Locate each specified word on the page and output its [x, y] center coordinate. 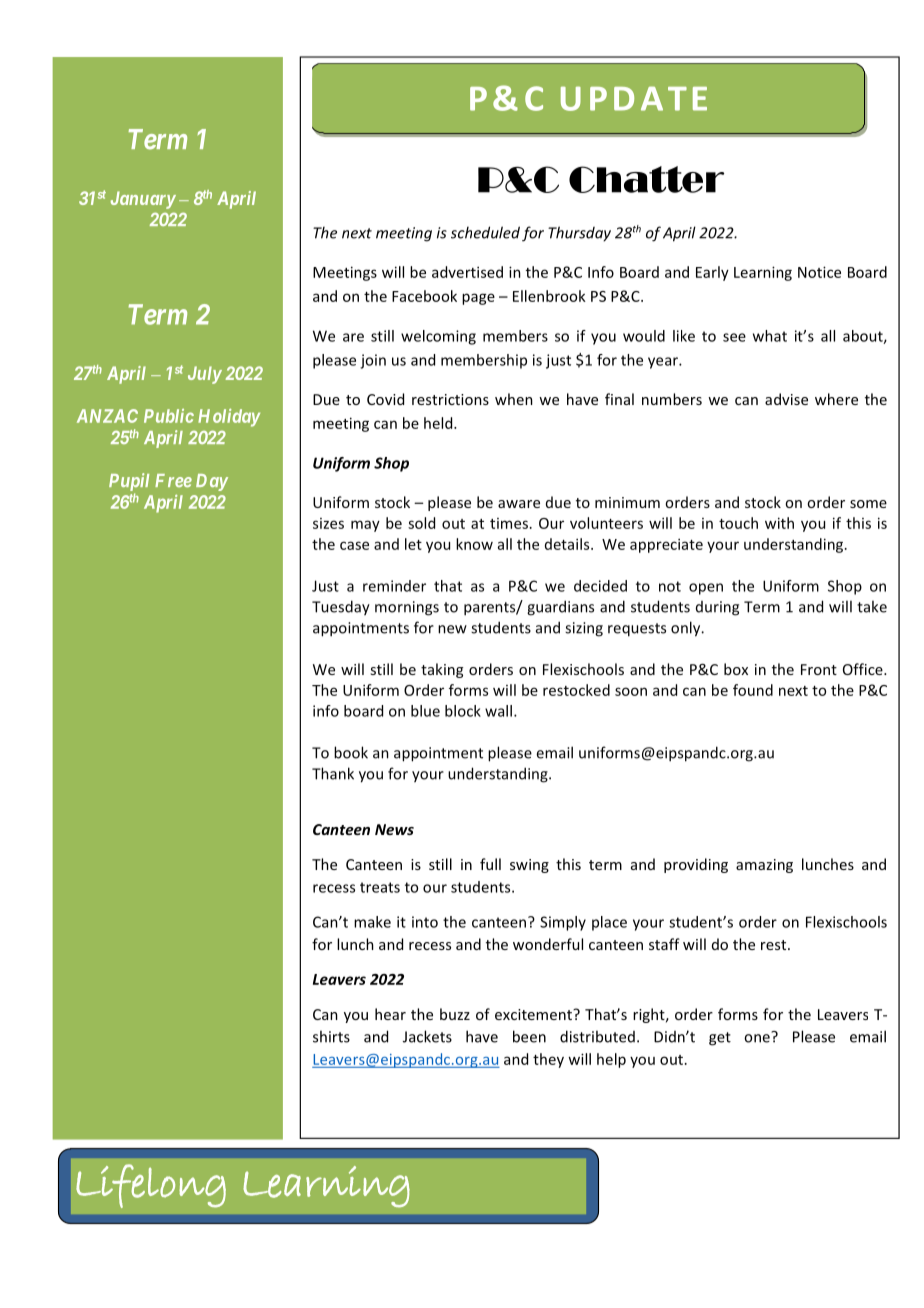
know [474, 544]
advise [786, 399]
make [372, 922]
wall [498, 711]
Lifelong [151, 1186]
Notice [819, 272]
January [143, 200]
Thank [333, 773]
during [717, 608]
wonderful [548, 944]
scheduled [485, 232]
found [753, 690]
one [758, 1037]
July [205, 375]
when [514, 399]
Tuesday [341, 607]
